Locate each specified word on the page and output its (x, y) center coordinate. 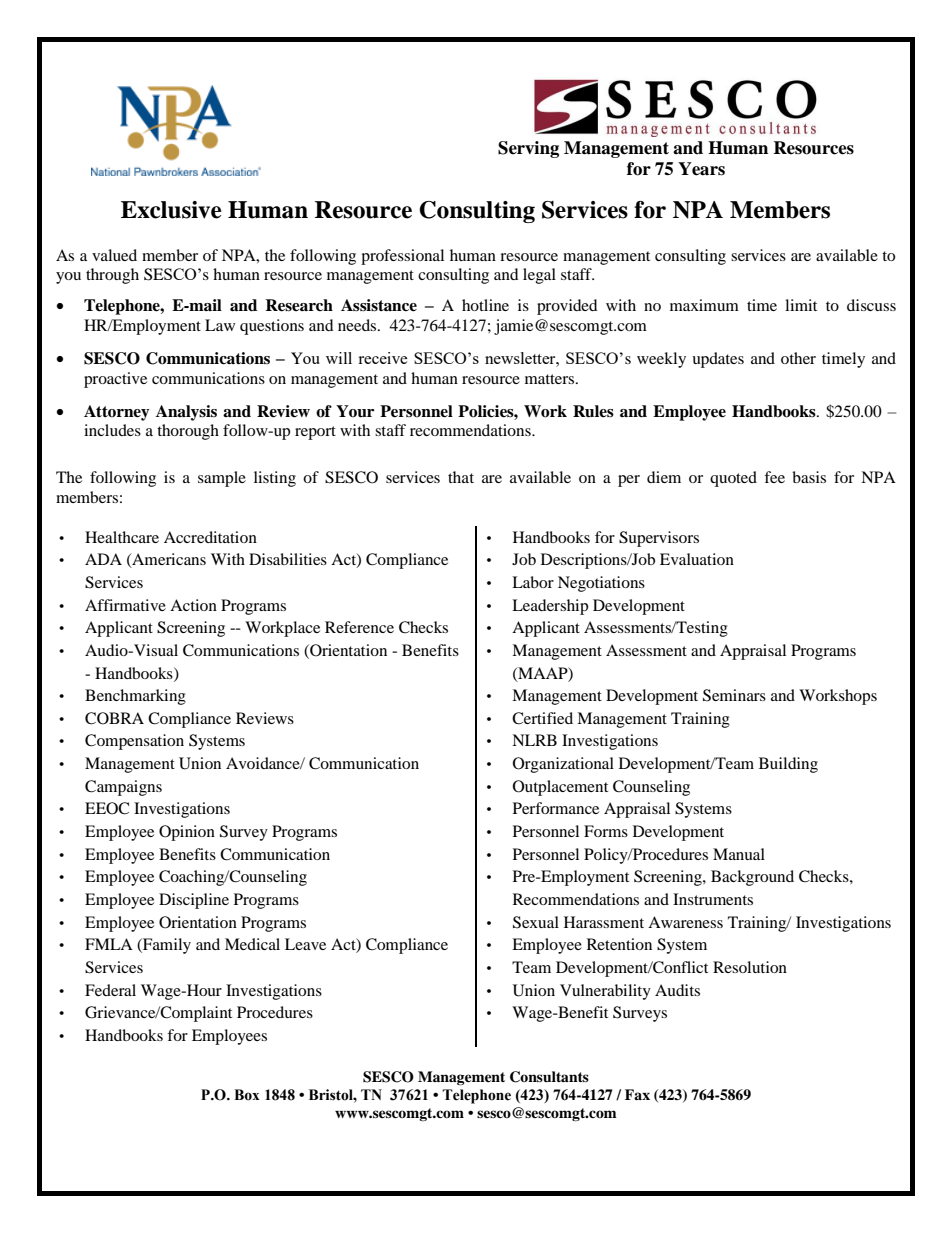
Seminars (734, 695)
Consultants (549, 1077)
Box (247, 1095)
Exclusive (171, 210)
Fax (637, 1094)
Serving (528, 149)
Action (193, 605)
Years (701, 169)
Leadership (550, 607)
